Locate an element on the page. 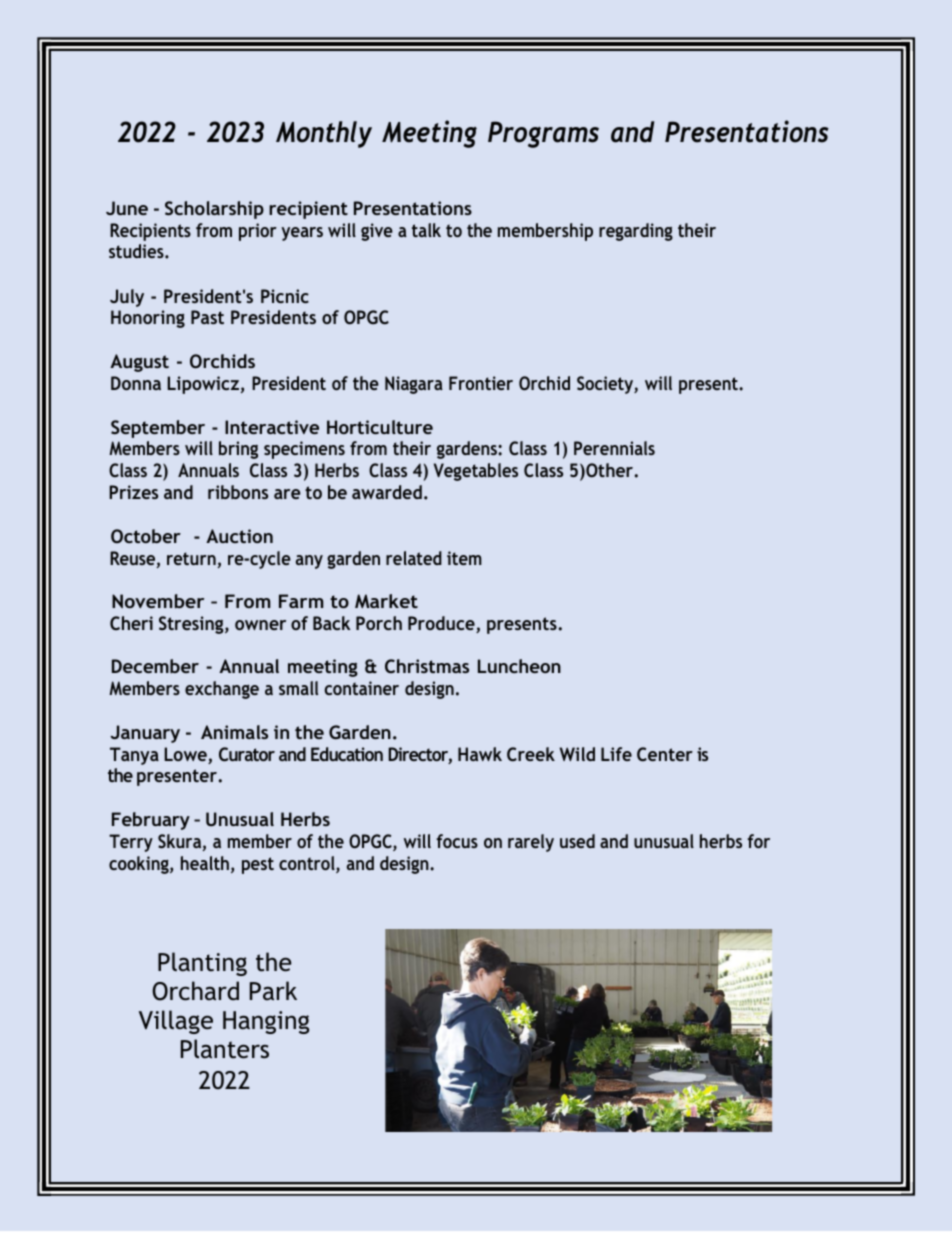 This document has width=952, height=1233. return is located at coordinates (192, 560).
